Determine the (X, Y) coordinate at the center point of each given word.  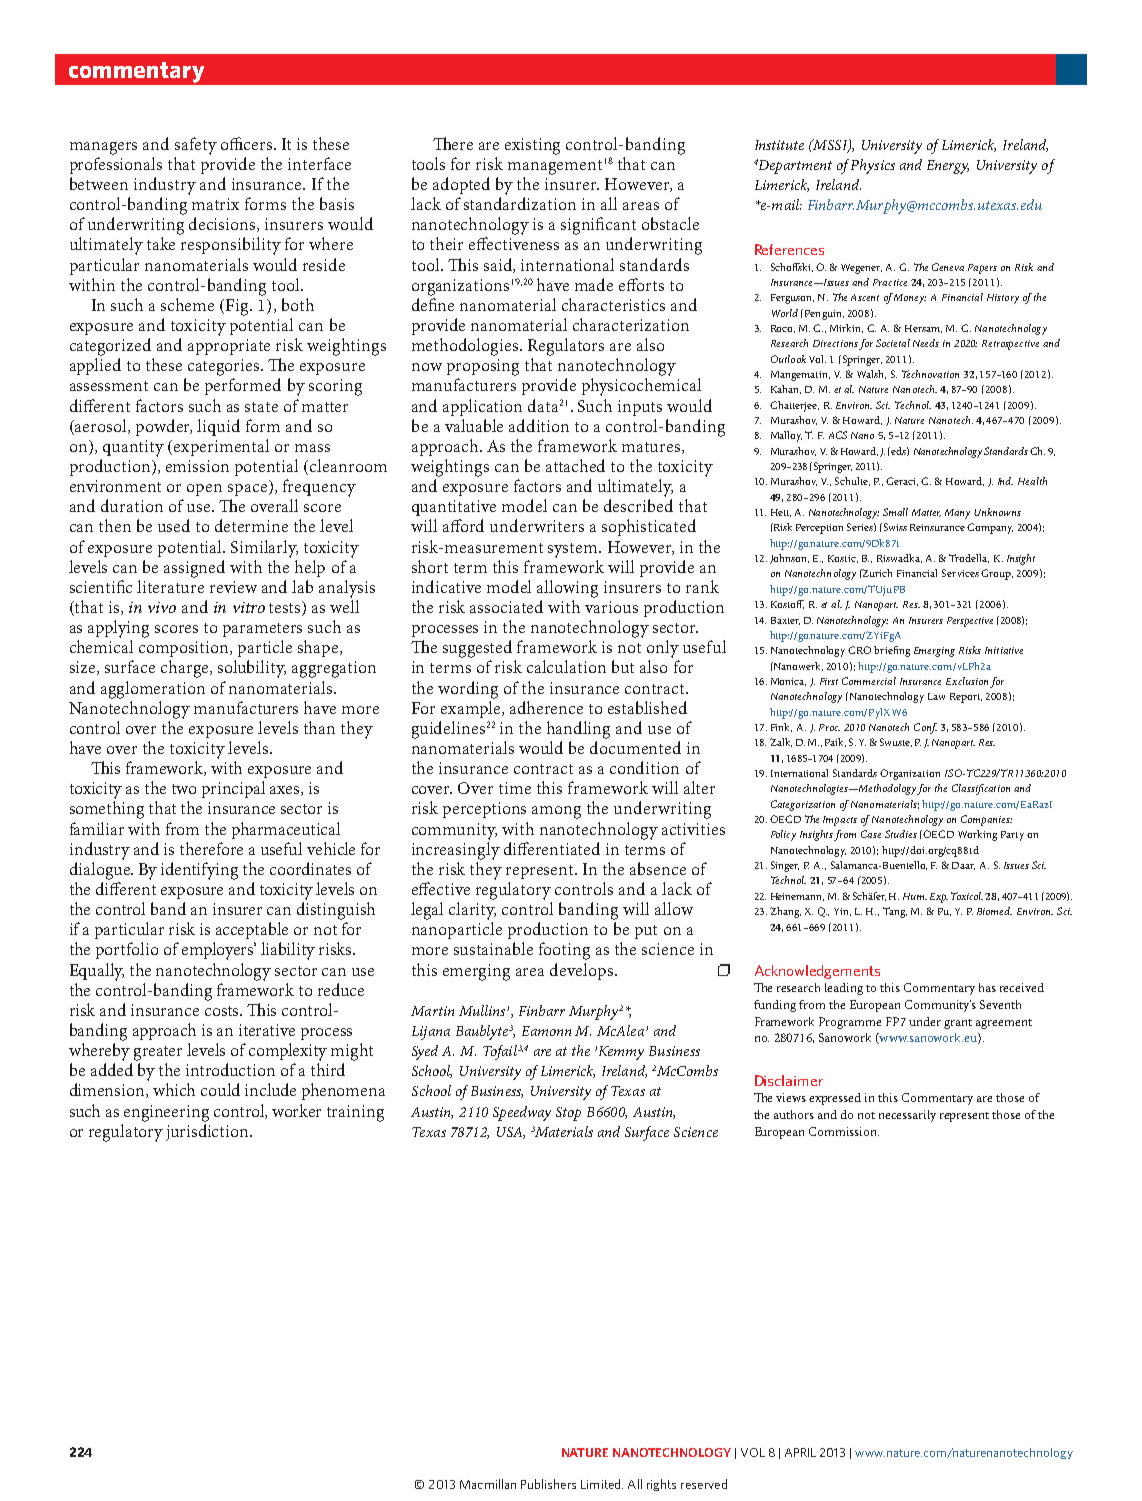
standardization (520, 203)
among (556, 812)
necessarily (907, 1116)
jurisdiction (208, 1132)
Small (895, 512)
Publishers (548, 1484)
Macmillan (488, 1484)
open (204, 490)
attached (575, 465)
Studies (901, 834)
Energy (948, 167)
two (184, 789)
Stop (568, 1114)
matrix (215, 204)
